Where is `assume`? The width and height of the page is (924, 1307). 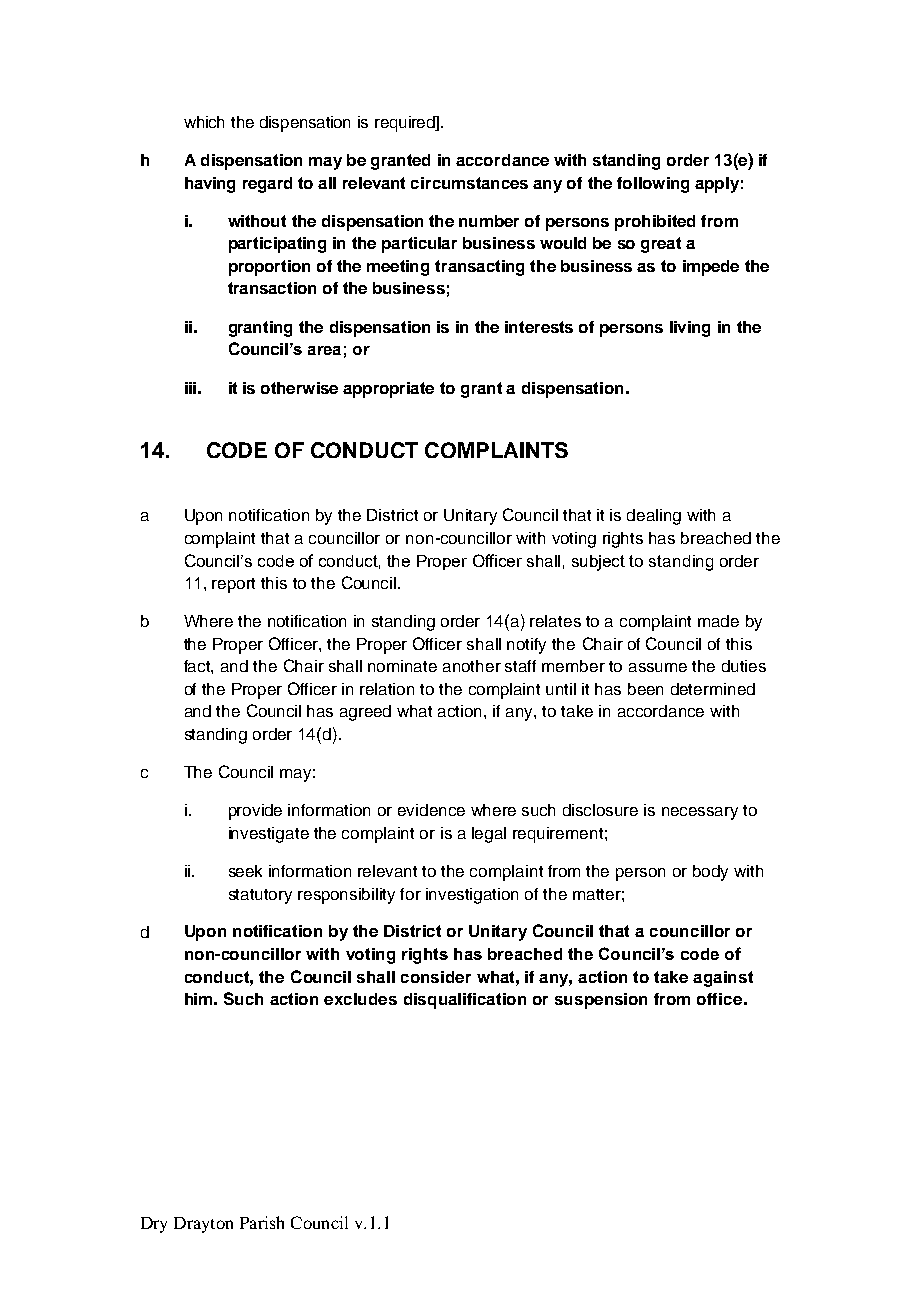
assume is located at coordinates (658, 667).
